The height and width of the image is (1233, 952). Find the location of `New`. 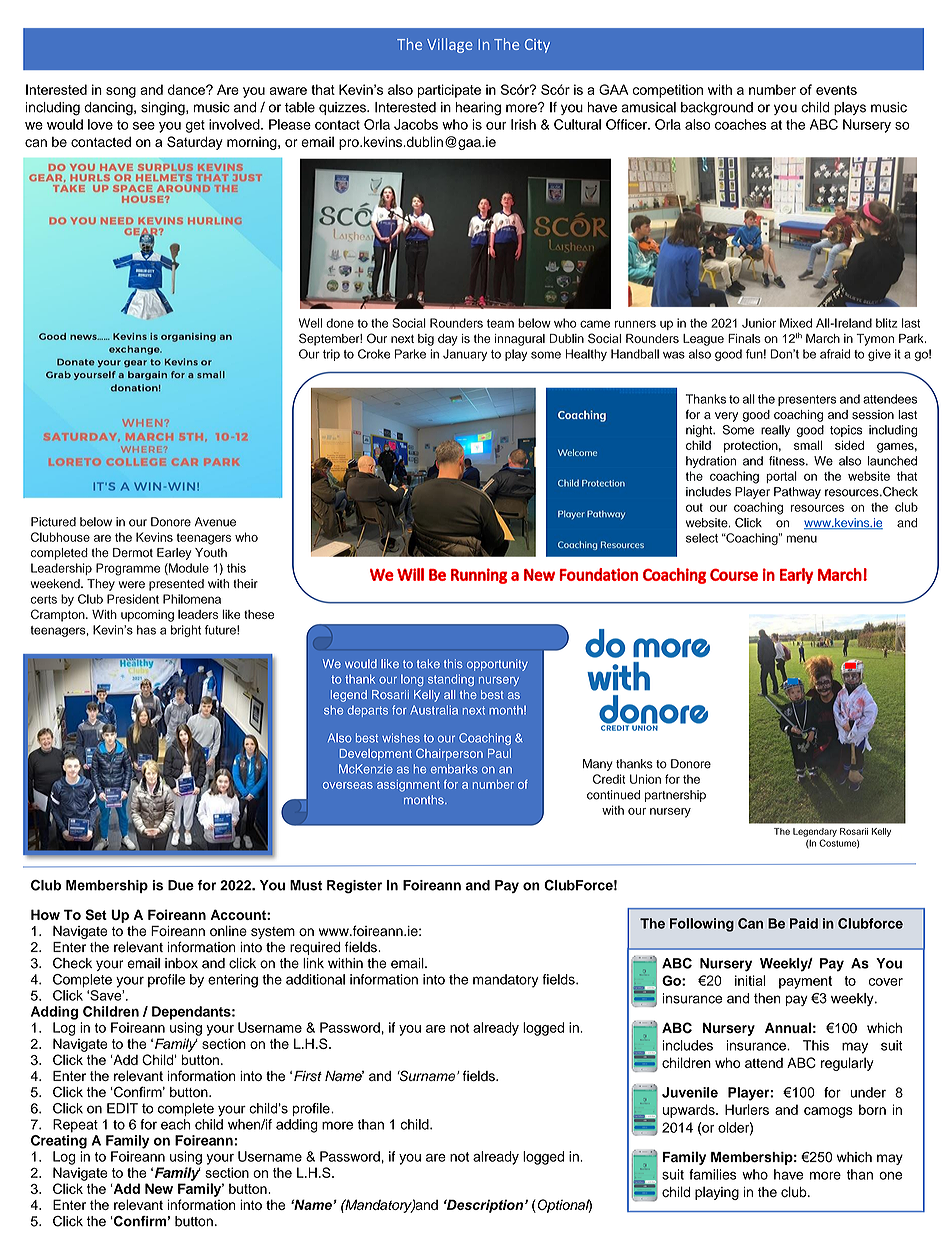

New is located at coordinates (159, 1188).
